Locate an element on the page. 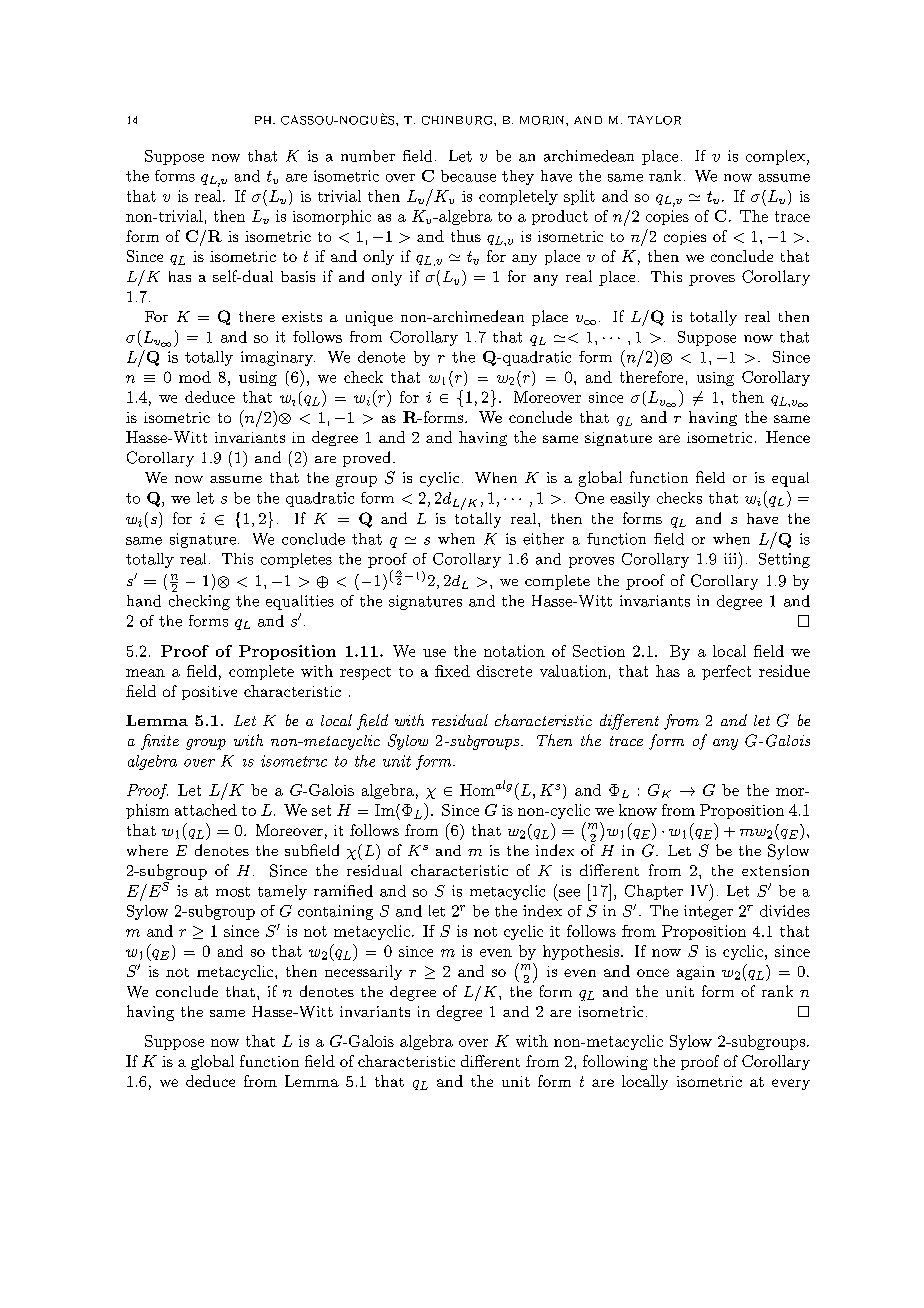 The height and width of the document is (1308, 924). iii is located at coordinates (730, 558).
